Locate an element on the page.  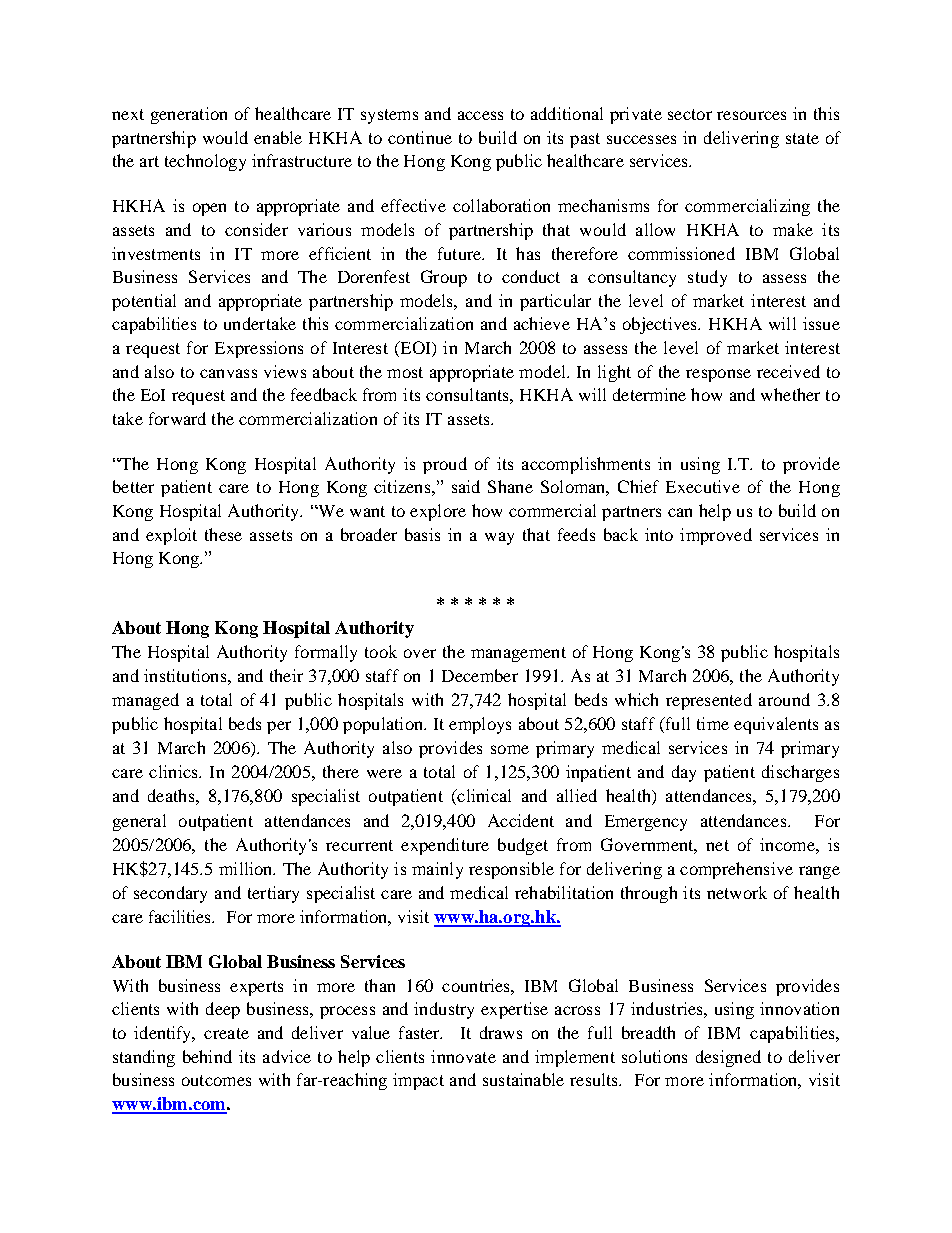
comprehensive is located at coordinates (736, 870).
